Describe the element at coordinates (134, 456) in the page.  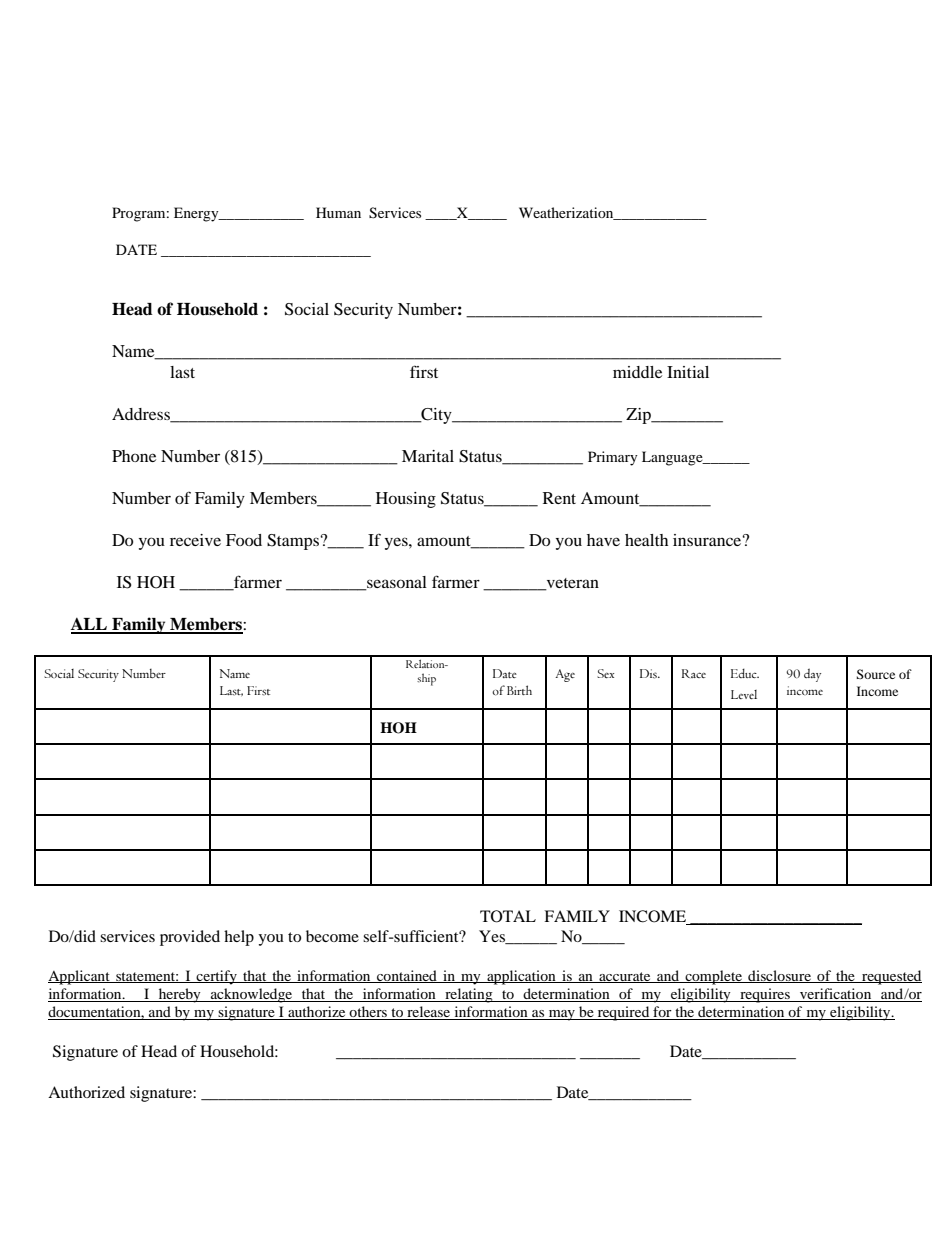
I see `Phone` at that location.
